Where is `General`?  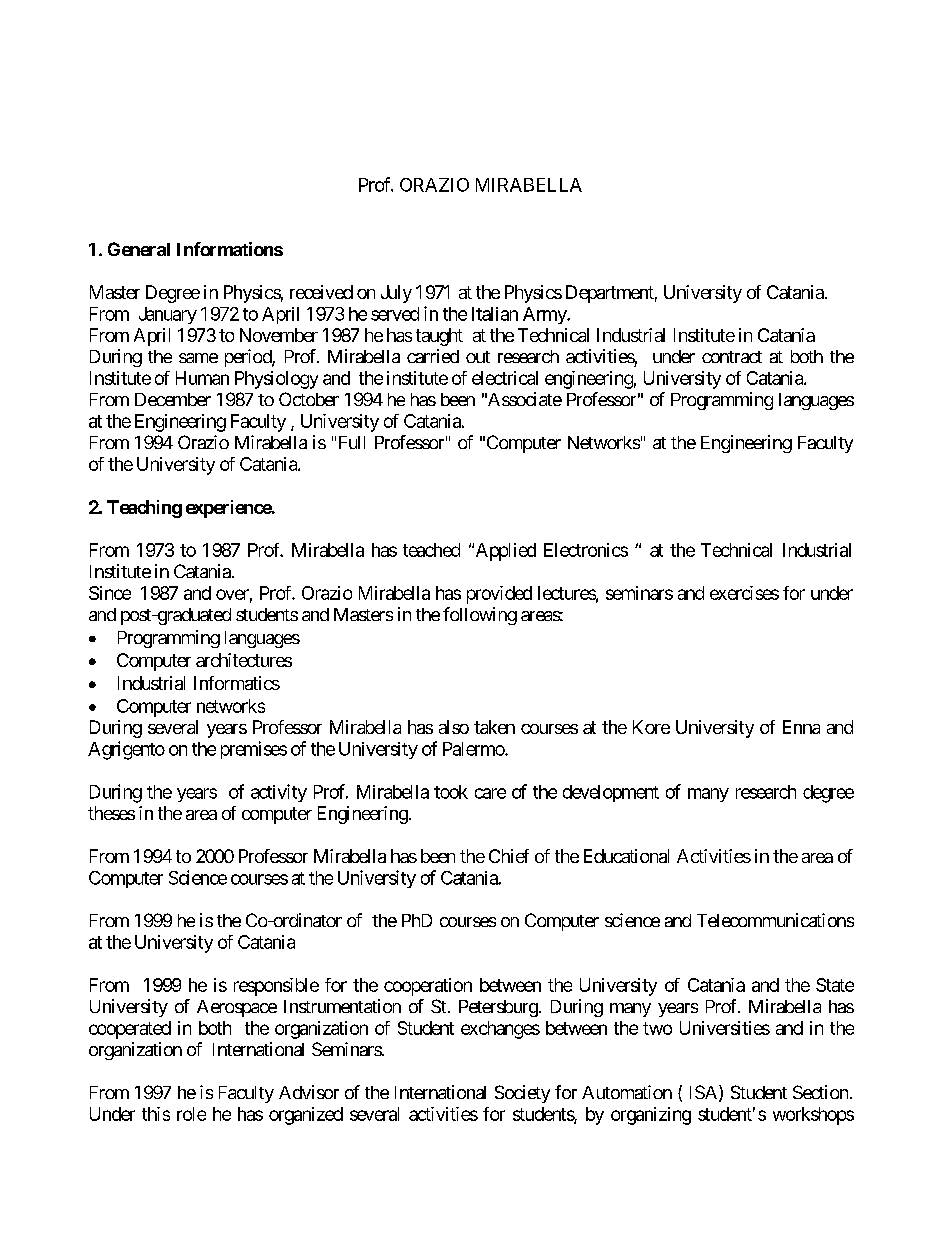 General is located at coordinates (139, 249).
